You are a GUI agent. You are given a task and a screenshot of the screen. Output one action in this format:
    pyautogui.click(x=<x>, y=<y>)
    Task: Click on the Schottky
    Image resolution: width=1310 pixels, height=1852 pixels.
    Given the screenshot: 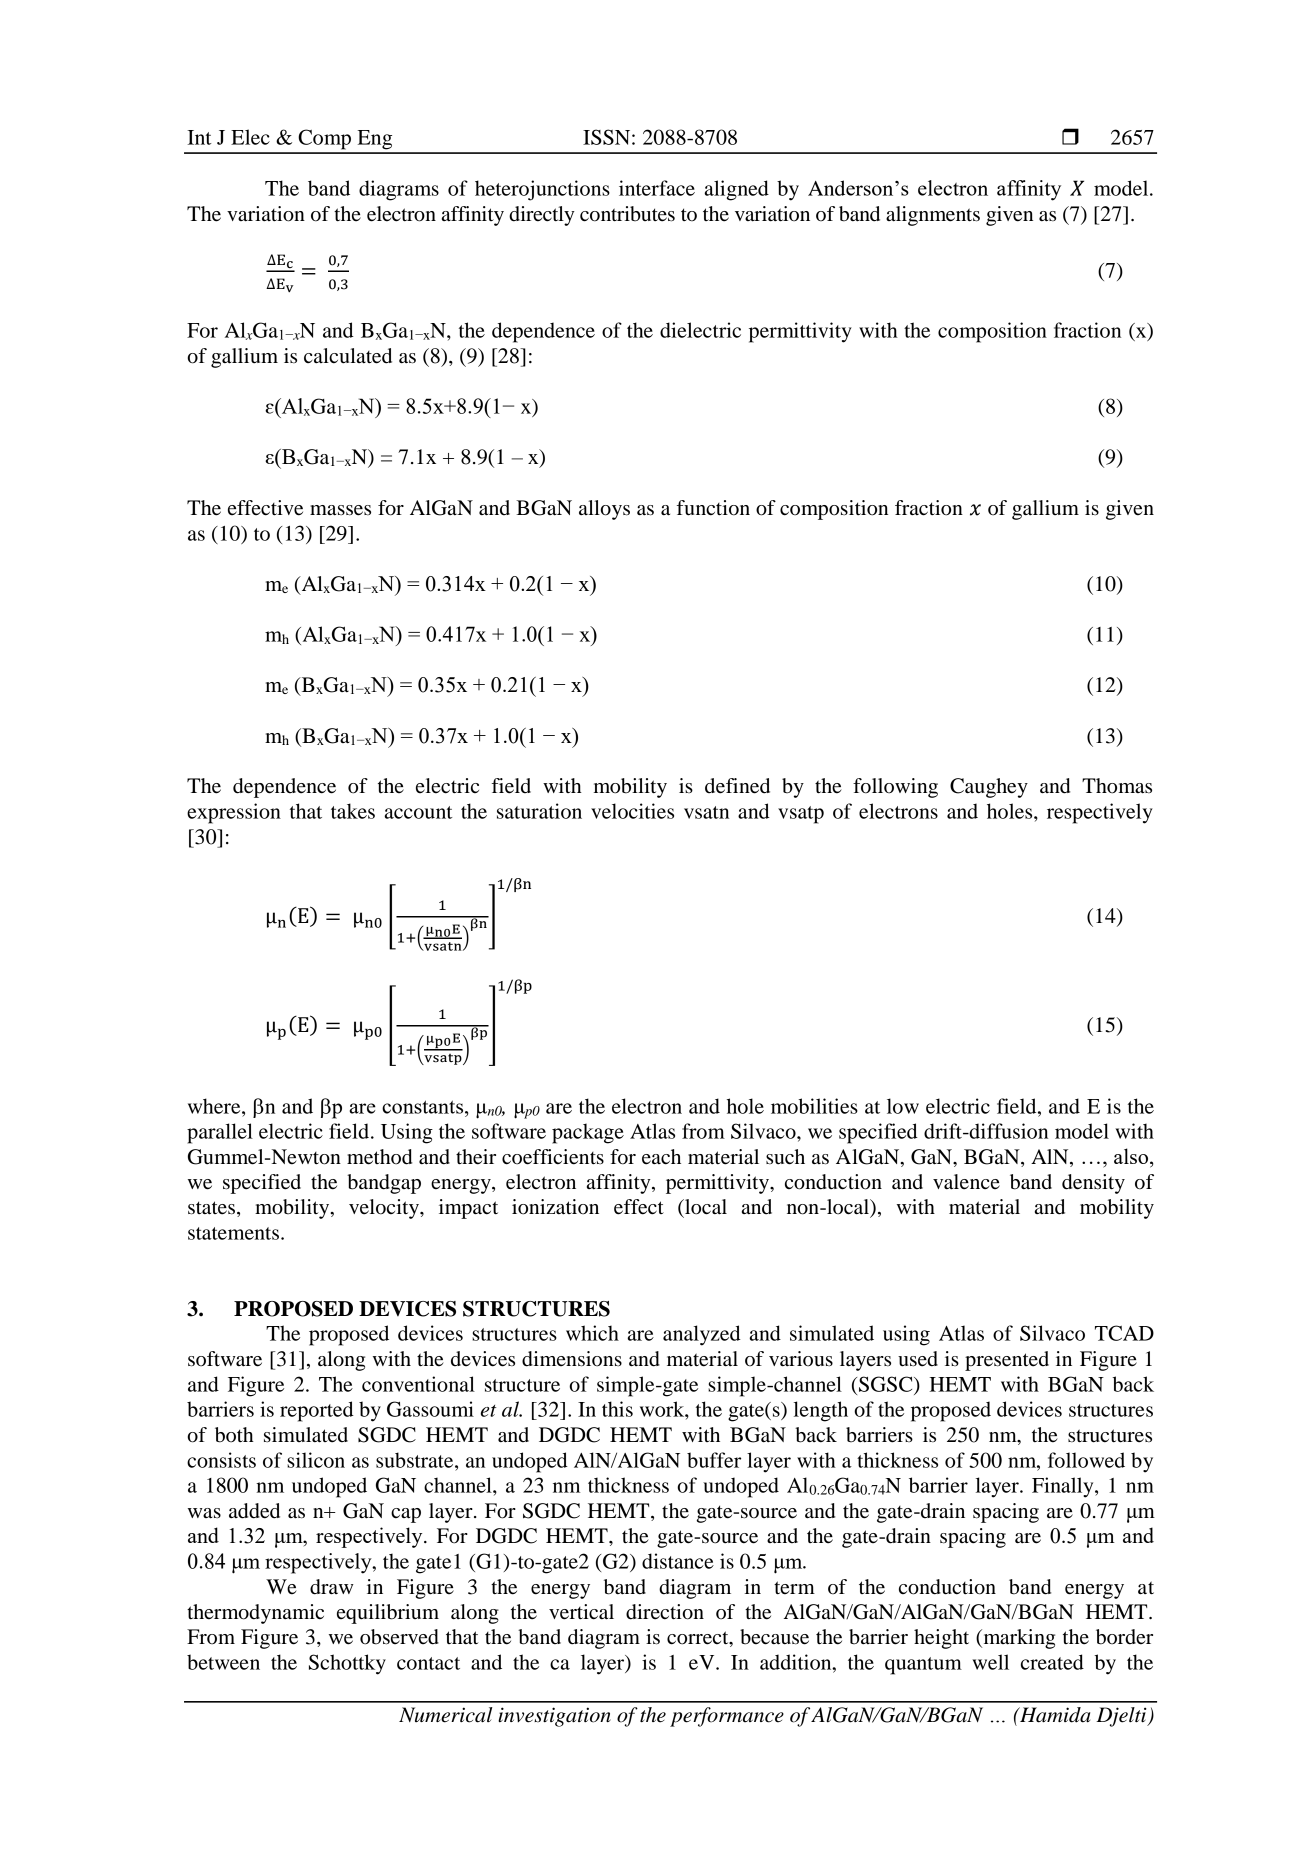 What is the action you would take?
    pyautogui.click(x=347, y=1664)
